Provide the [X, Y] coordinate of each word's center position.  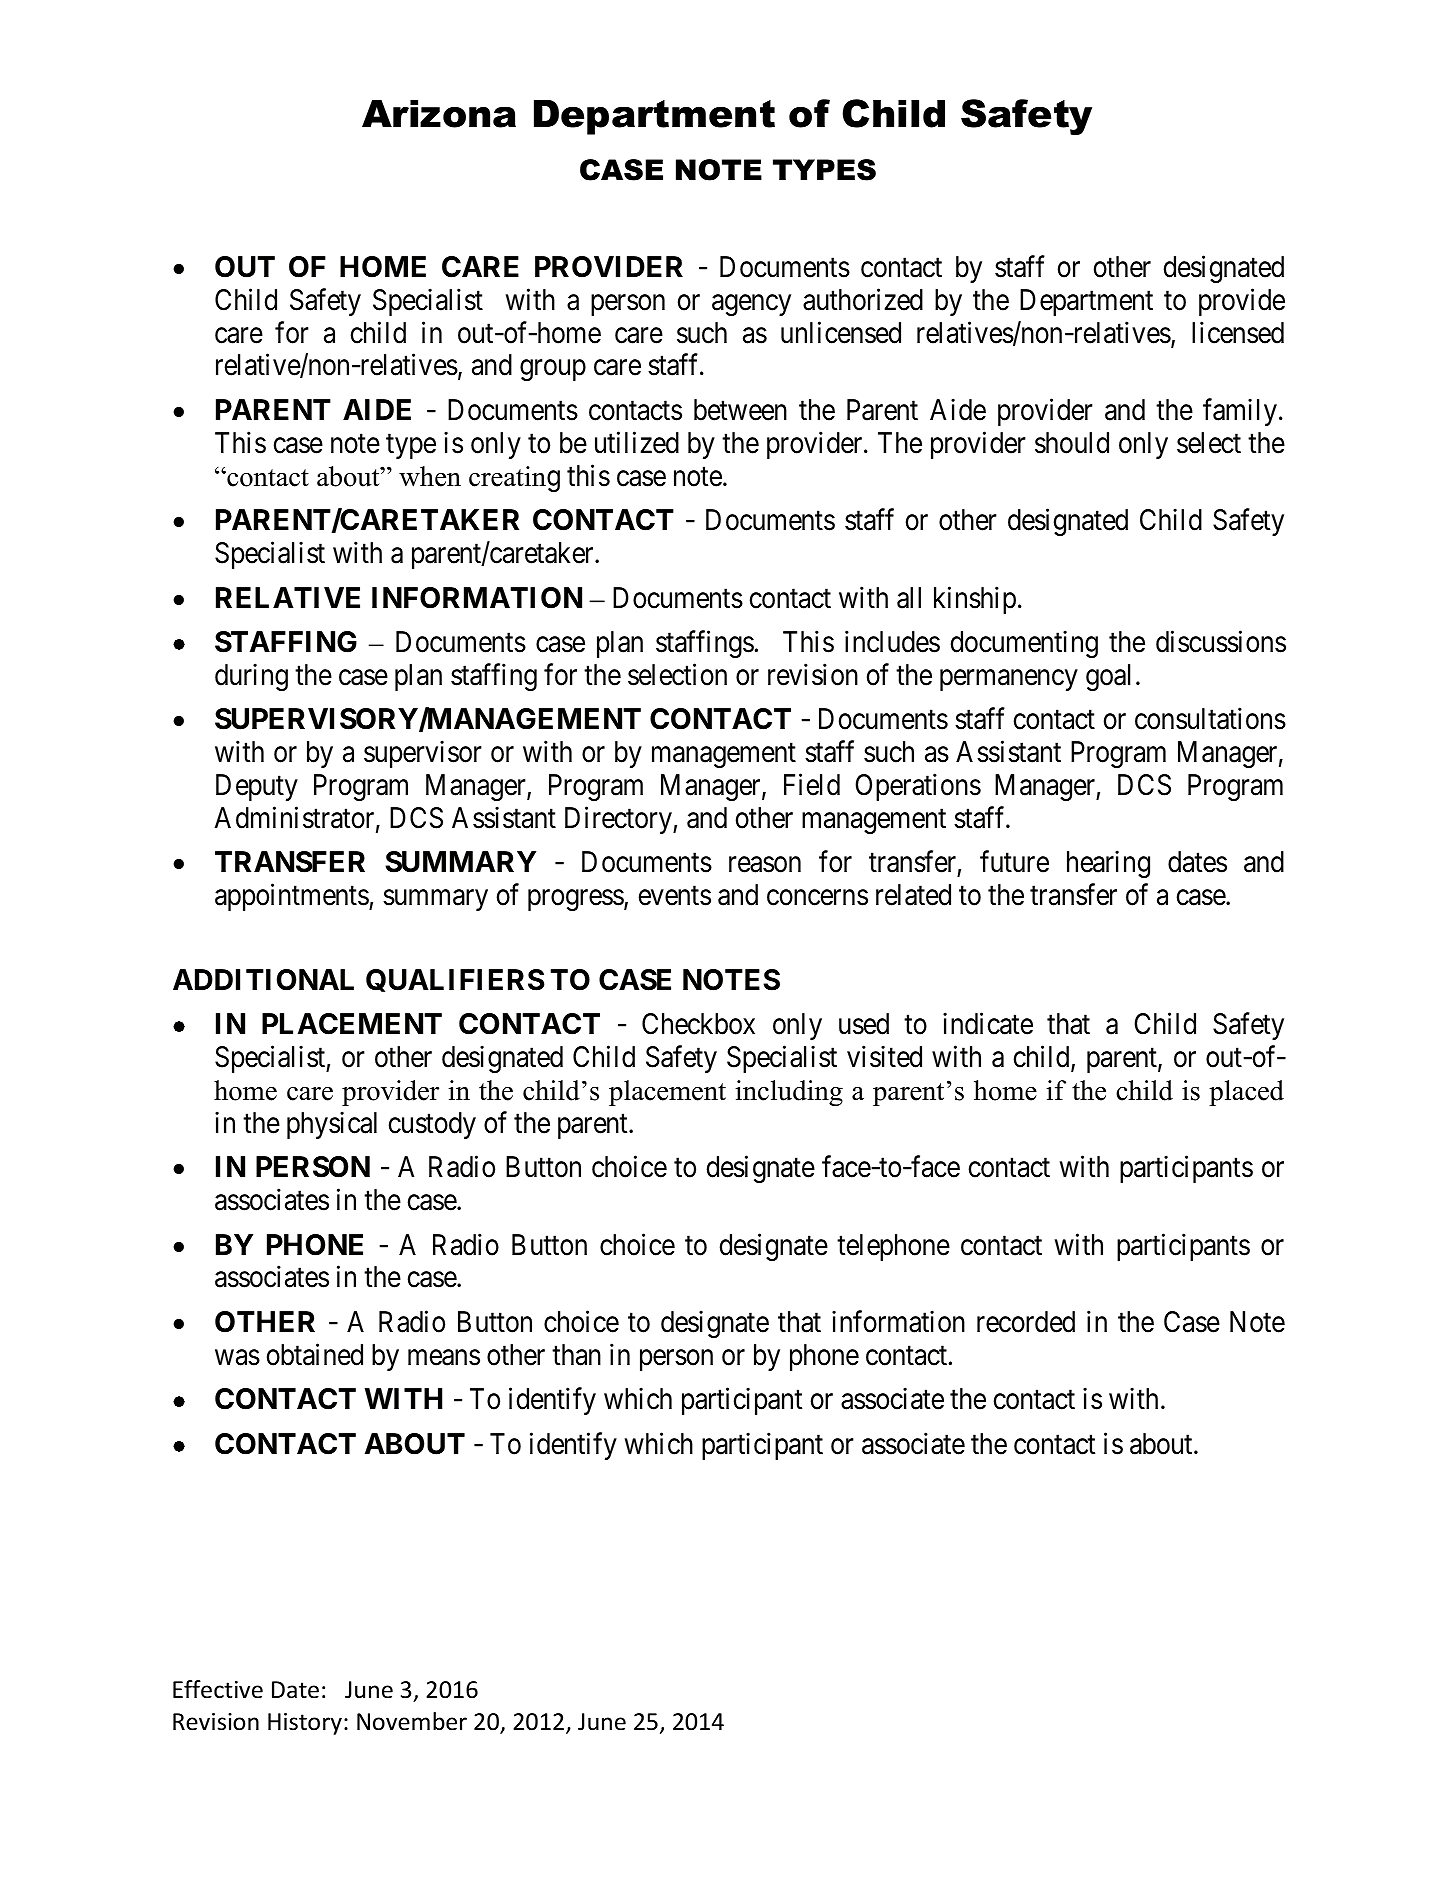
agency [751, 305]
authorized [863, 299]
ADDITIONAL [263, 980]
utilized [637, 442]
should [1072, 443]
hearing [1108, 864]
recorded [1026, 1322]
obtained [315, 1354]
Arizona [439, 114]
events [675, 896]
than [576, 1355]
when [430, 476]
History [305, 1724]
